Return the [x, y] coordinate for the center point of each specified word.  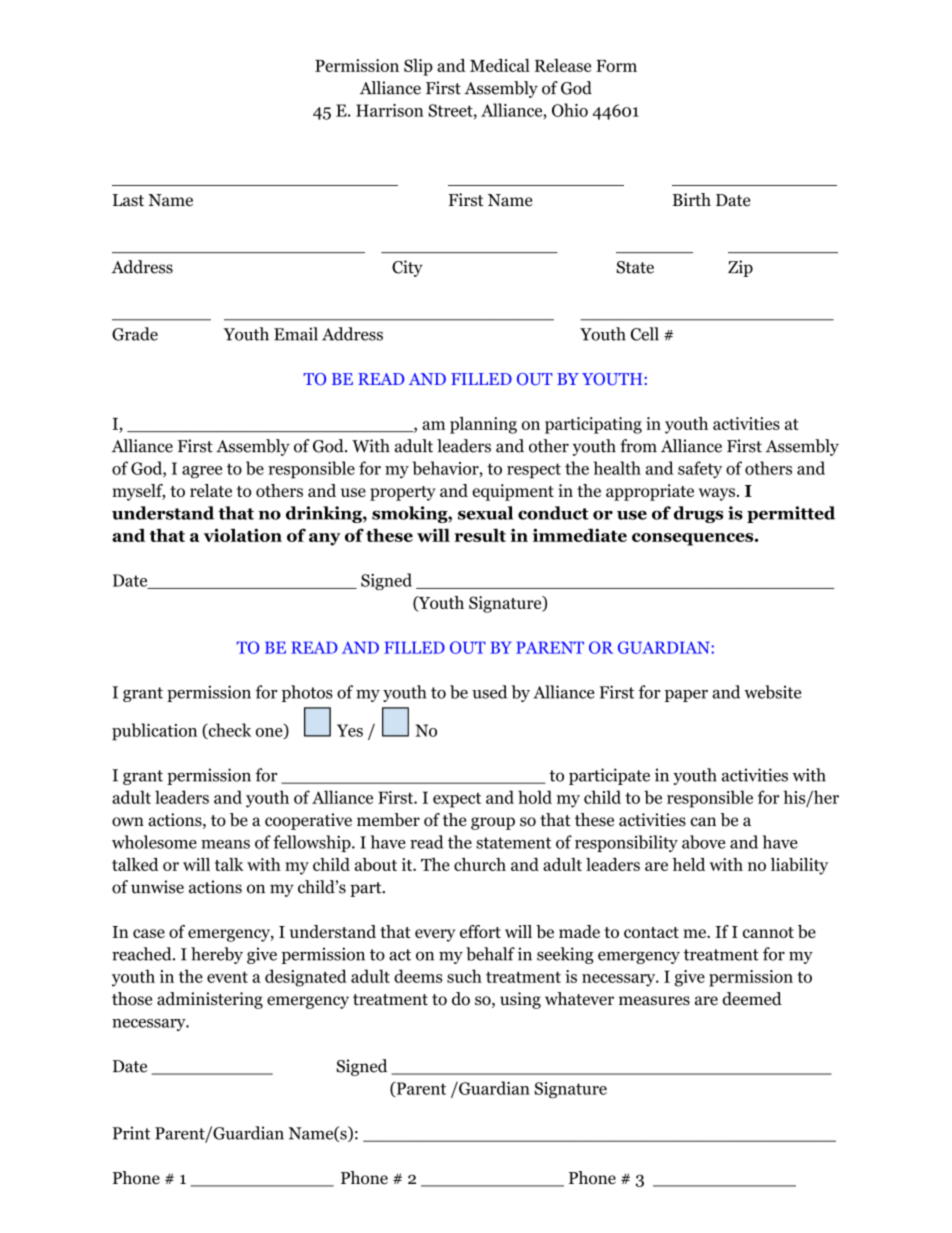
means [225, 844]
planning [483, 425]
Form [616, 66]
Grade [135, 334]
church [480, 864]
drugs [698, 514]
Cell [645, 334]
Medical [500, 65]
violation [243, 535]
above [703, 842]
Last [128, 200]
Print [131, 1133]
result [480, 535]
